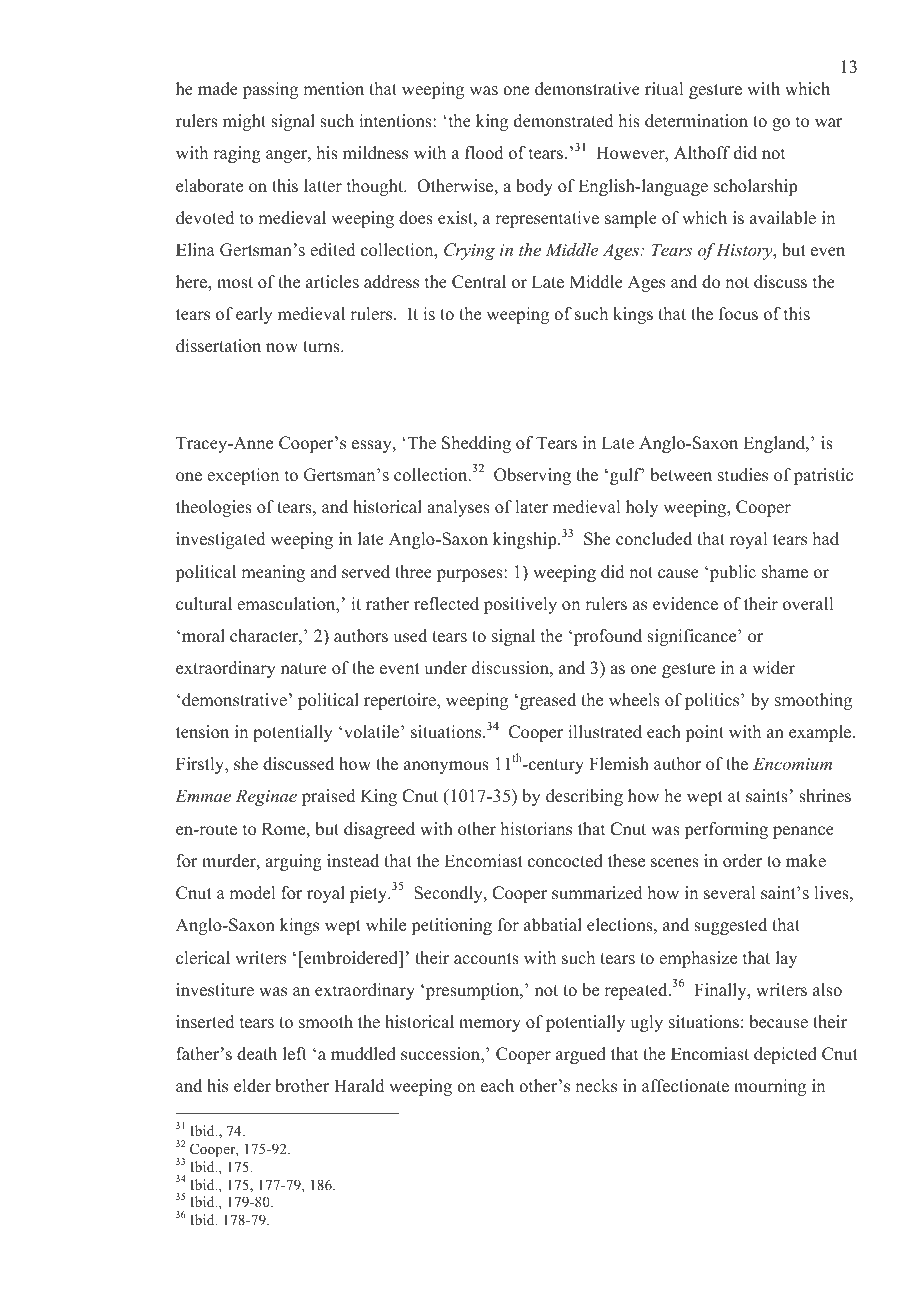 The image size is (924, 1308). I want to click on determination, so click(696, 121).
